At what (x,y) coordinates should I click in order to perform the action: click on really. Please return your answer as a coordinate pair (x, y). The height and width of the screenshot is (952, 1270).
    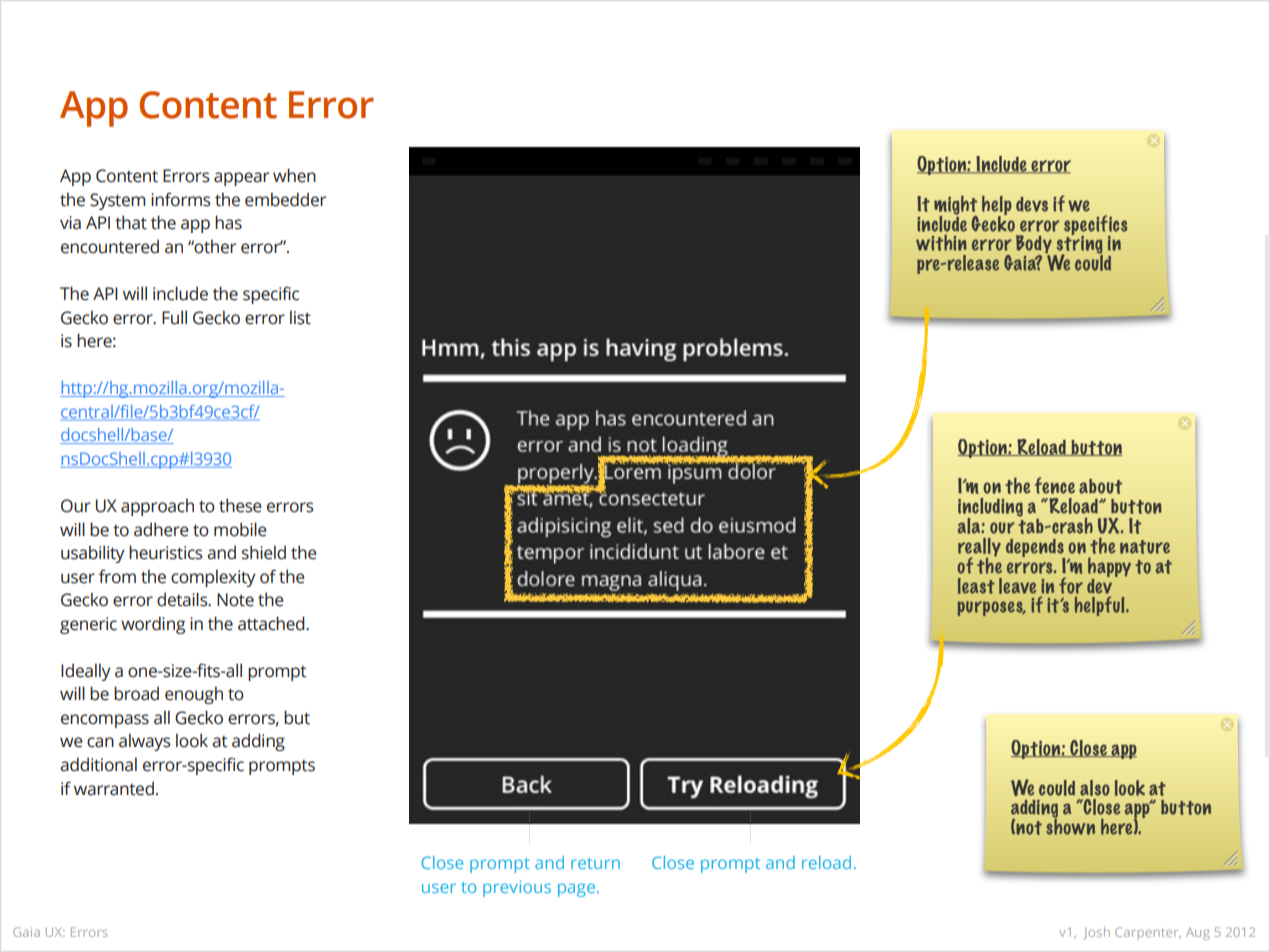
    Looking at the image, I should click on (979, 548).
